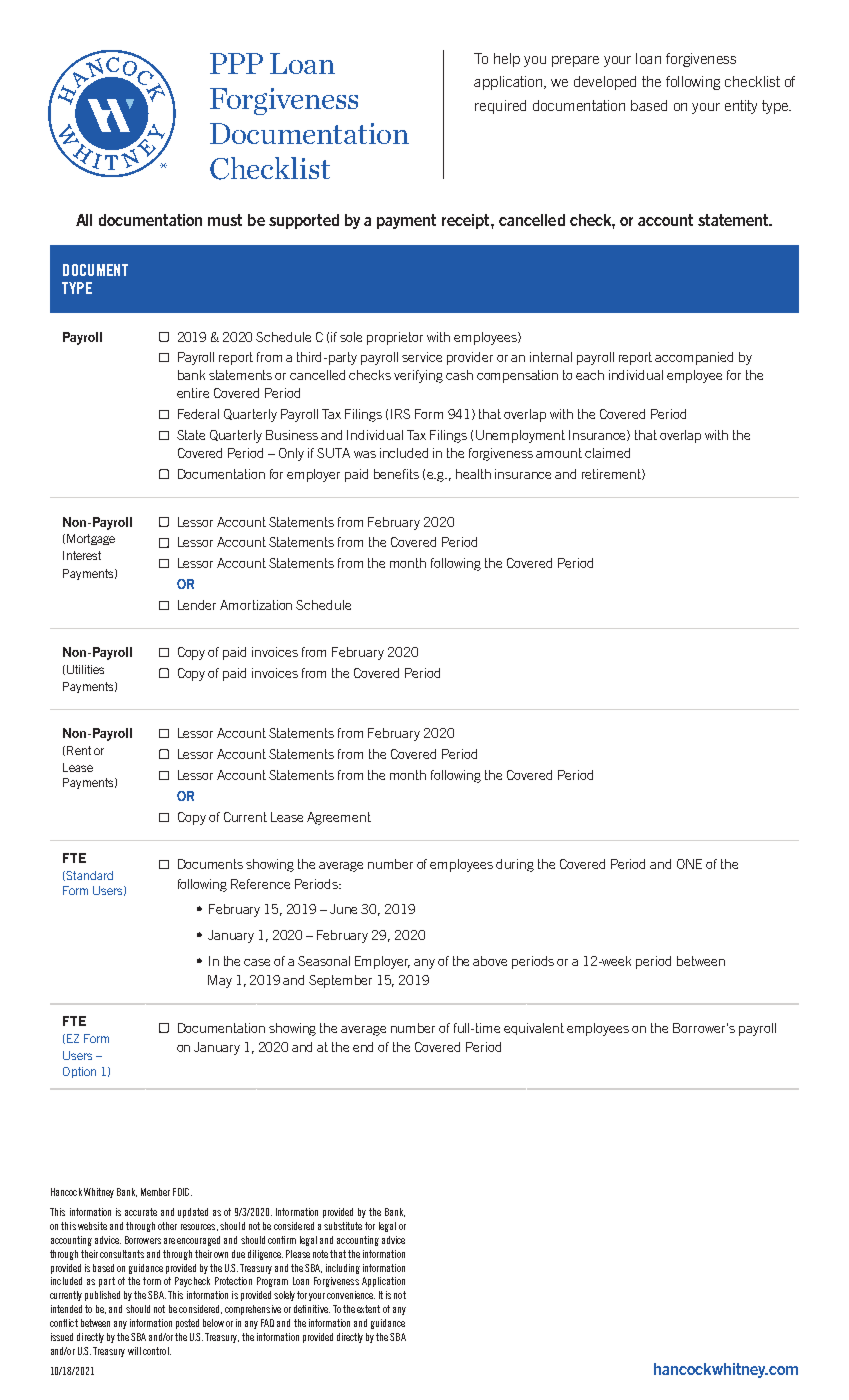  What do you see at coordinates (605, 83) in the screenshot?
I see `developed` at bounding box center [605, 83].
